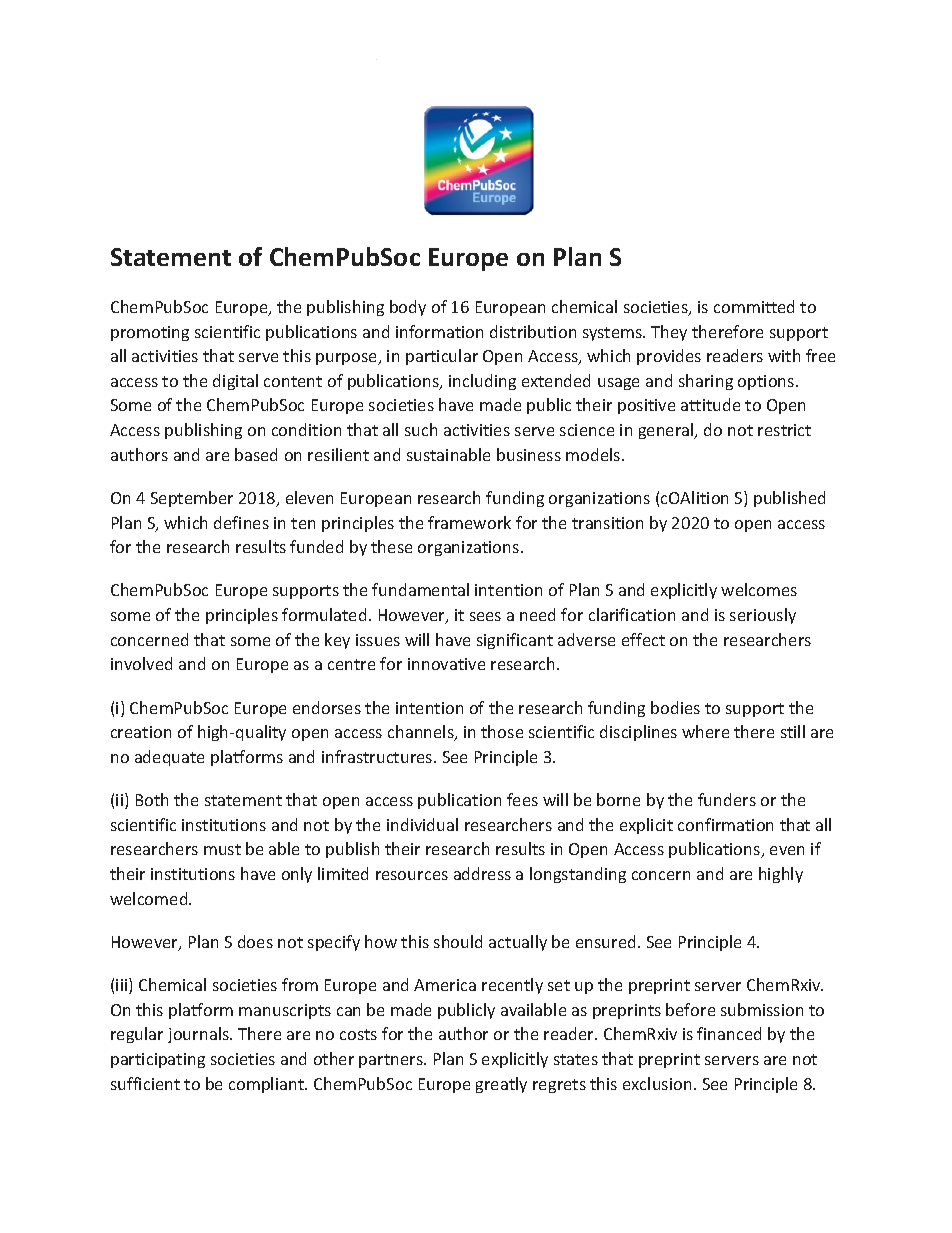 The image size is (952, 1233). What do you see at coordinates (439, 331) in the page?
I see `information` at bounding box center [439, 331].
